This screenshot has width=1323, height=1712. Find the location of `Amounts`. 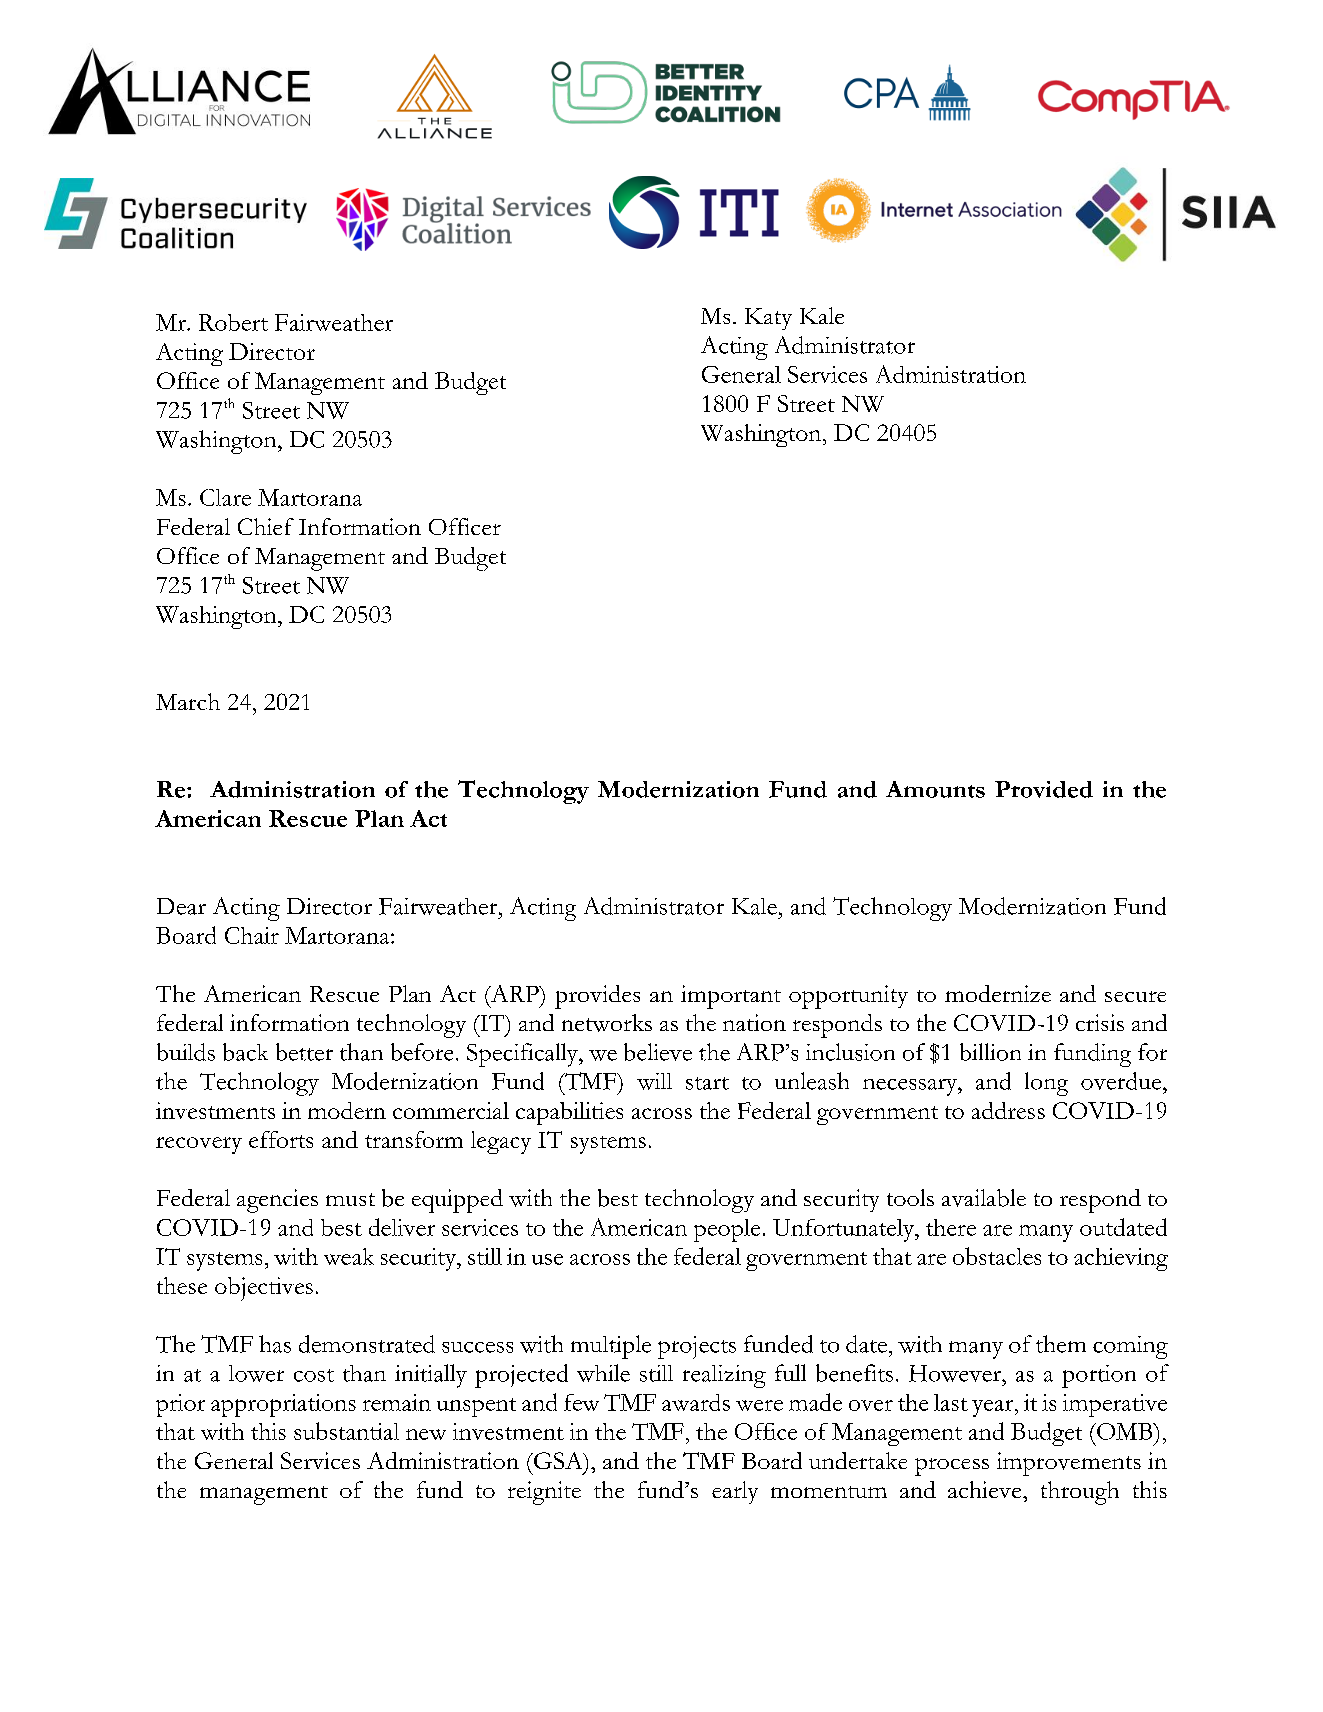

Amounts is located at coordinates (935, 789).
